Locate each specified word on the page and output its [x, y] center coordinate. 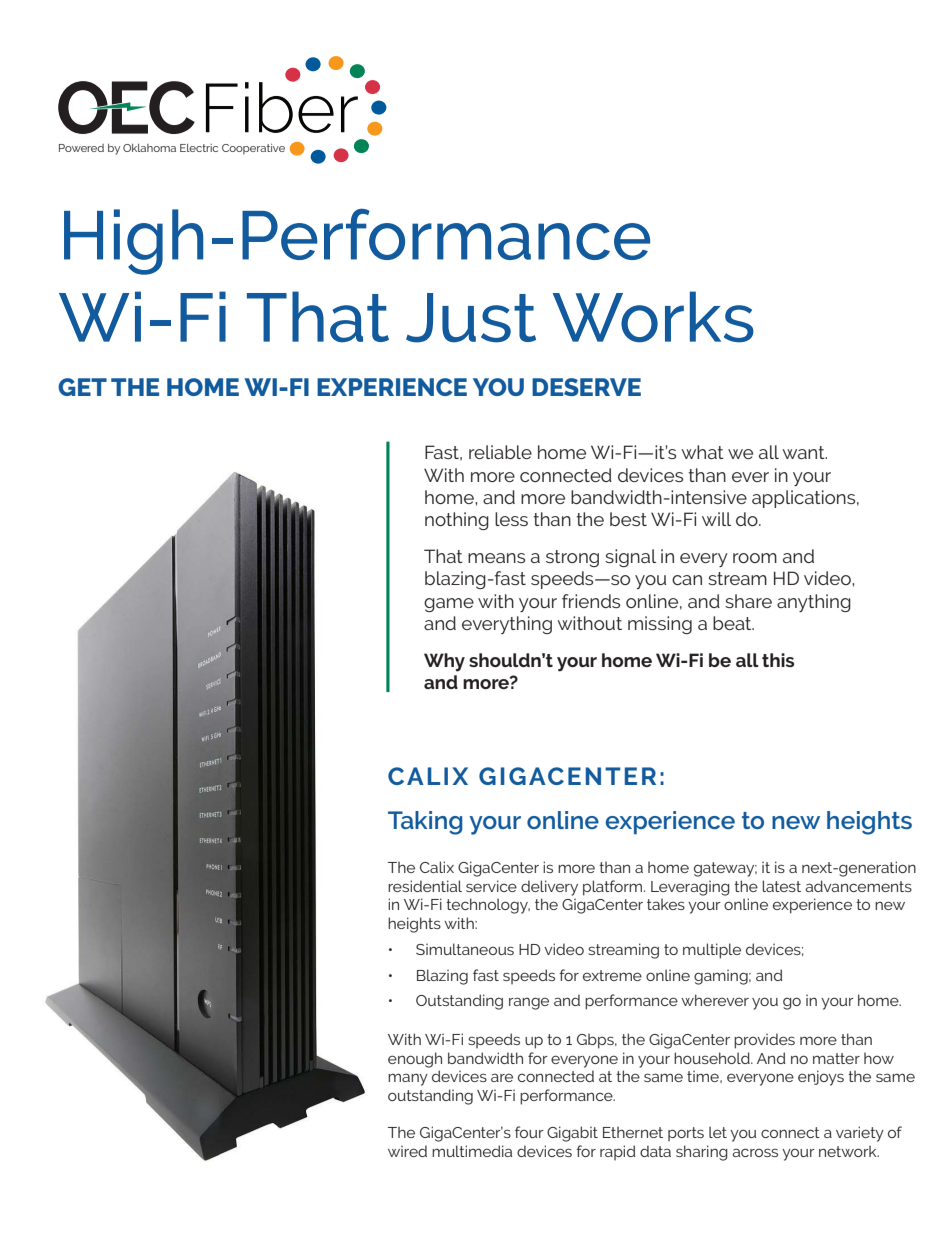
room [755, 558]
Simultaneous [465, 949]
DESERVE [586, 387]
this [778, 660]
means [496, 558]
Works [653, 317]
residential [425, 886]
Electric [199, 148]
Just [471, 318]
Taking [425, 823]
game [449, 605]
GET [82, 387]
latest [781, 886]
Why [444, 662]
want [804, 452]
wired [407, 1151]
